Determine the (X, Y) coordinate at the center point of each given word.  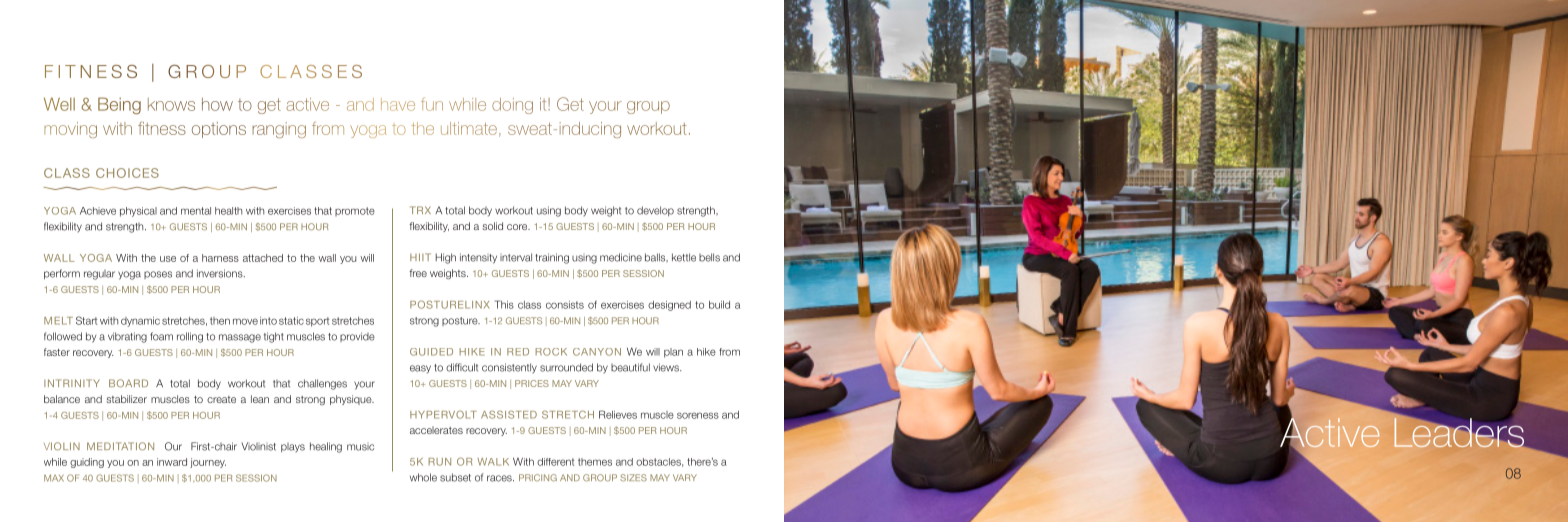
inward (172, 462)
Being (119, 105)
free (418, 273)
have (398, 104)
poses (158, 275)
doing (512, 106)
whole (423, 477)
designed (669, 306)
